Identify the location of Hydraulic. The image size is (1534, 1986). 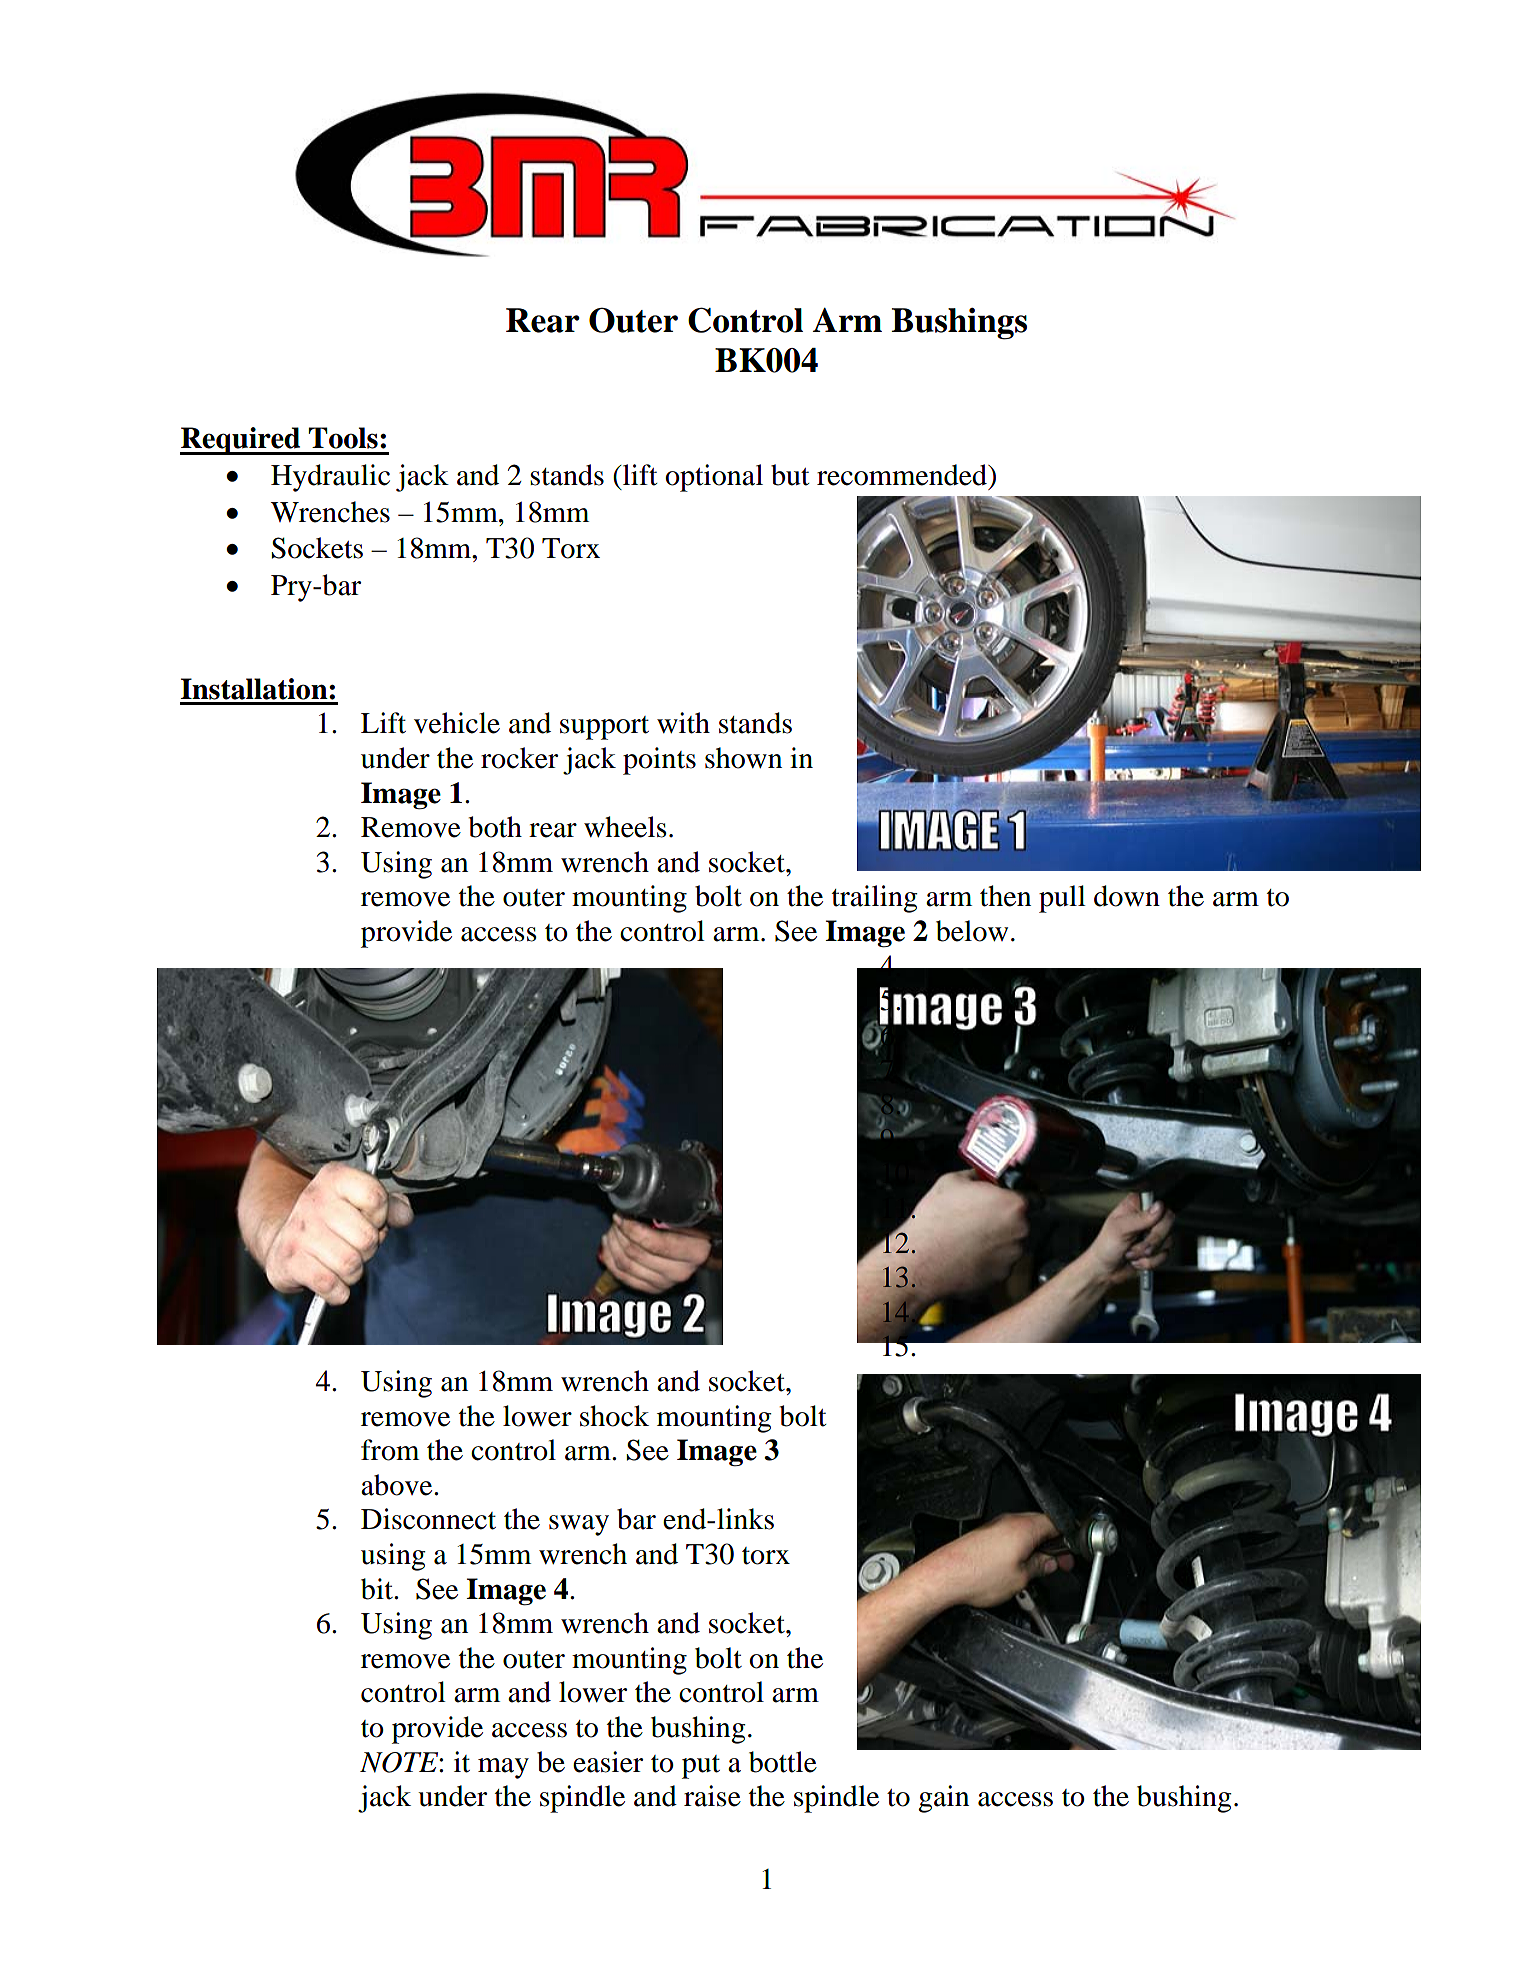
(330, 478).
